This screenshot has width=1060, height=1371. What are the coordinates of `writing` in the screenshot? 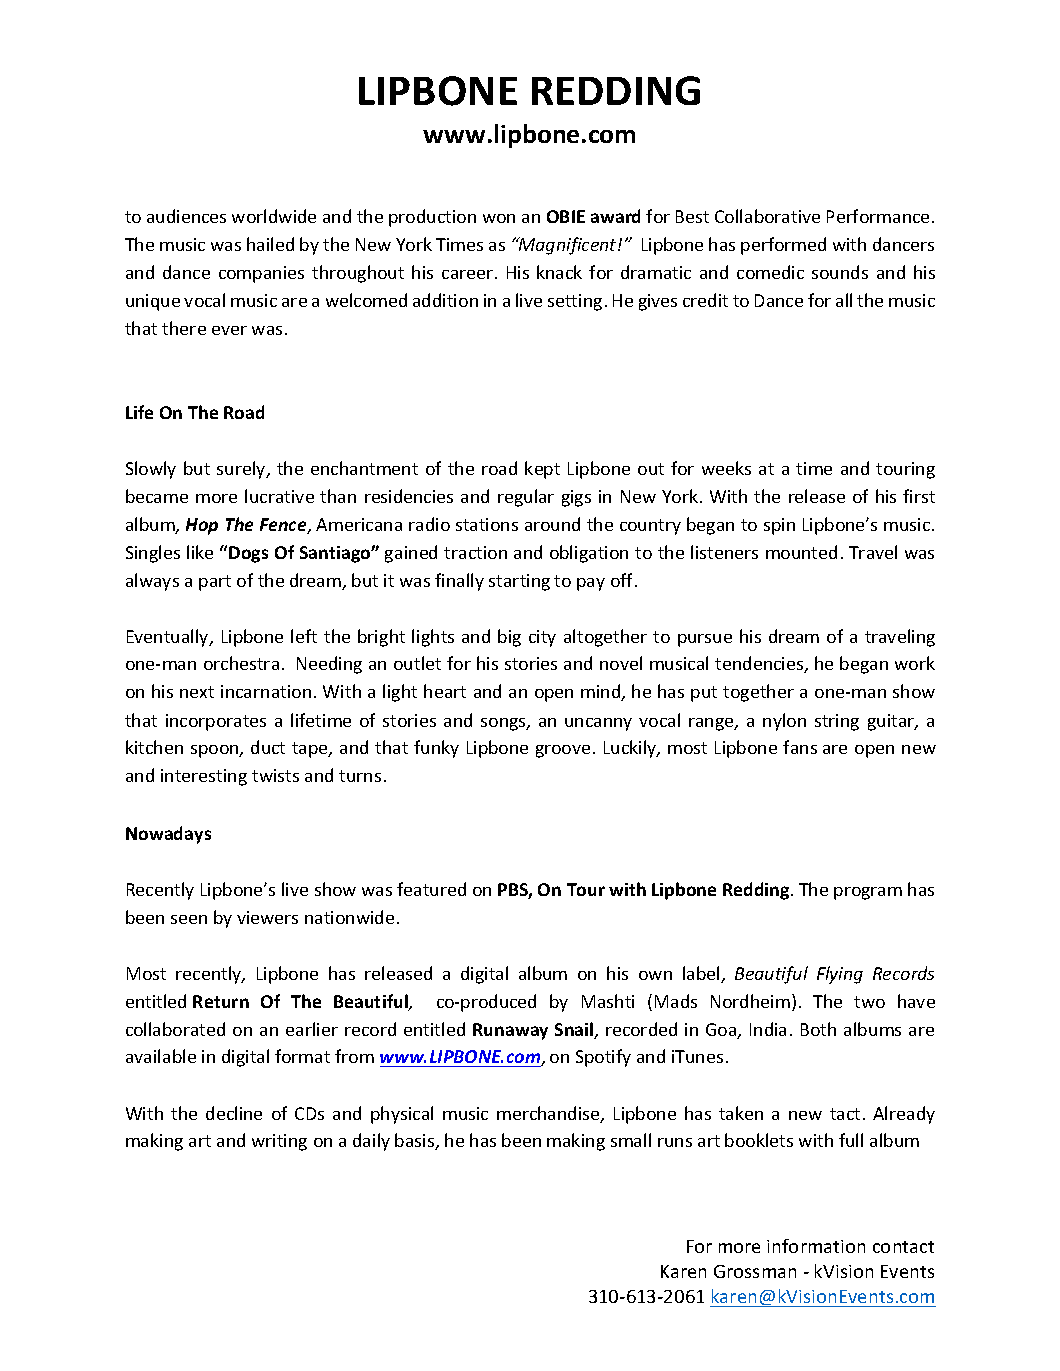 It's located at (279, 1142).
